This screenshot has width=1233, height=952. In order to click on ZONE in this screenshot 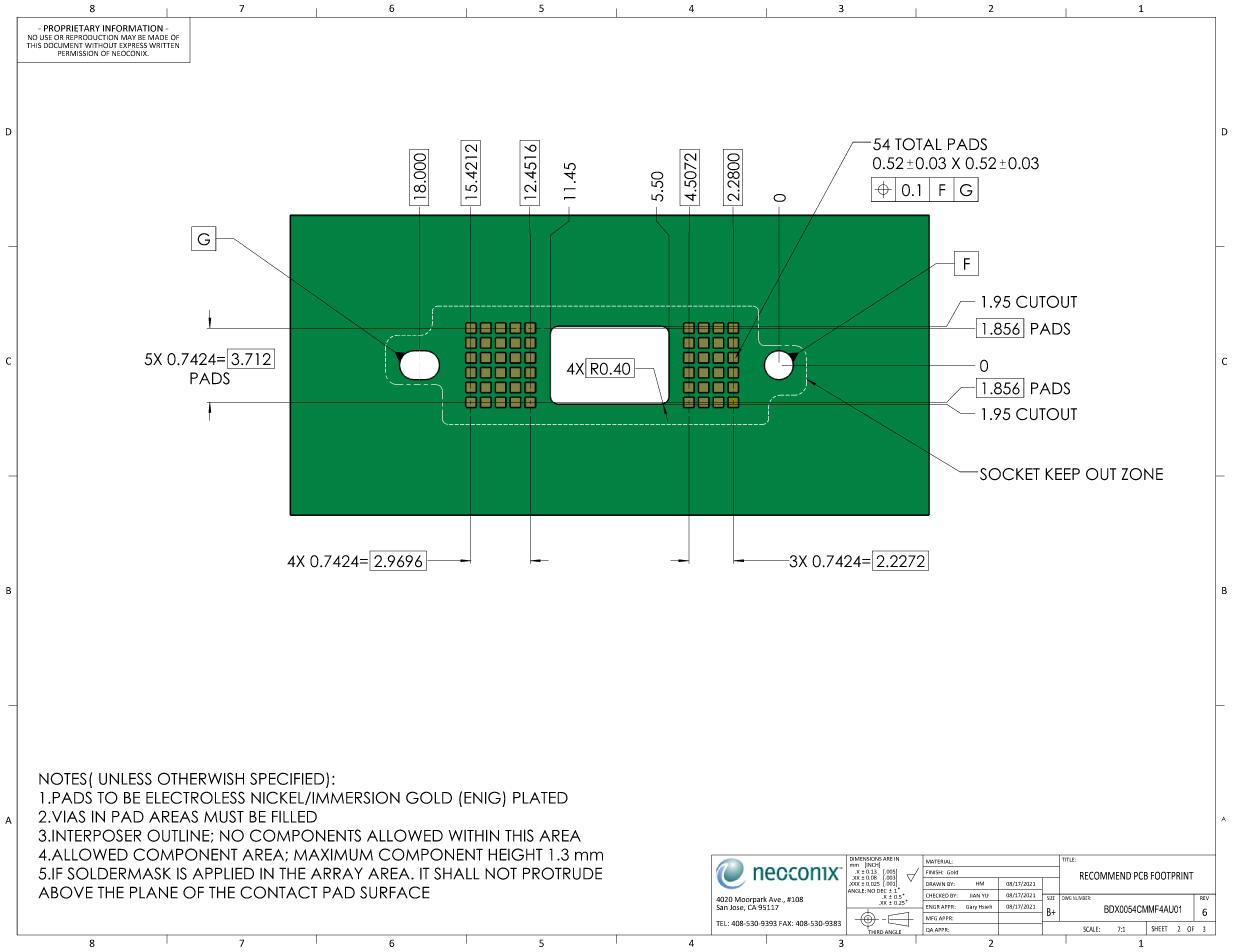, I will do `click(1142, 474)`.
